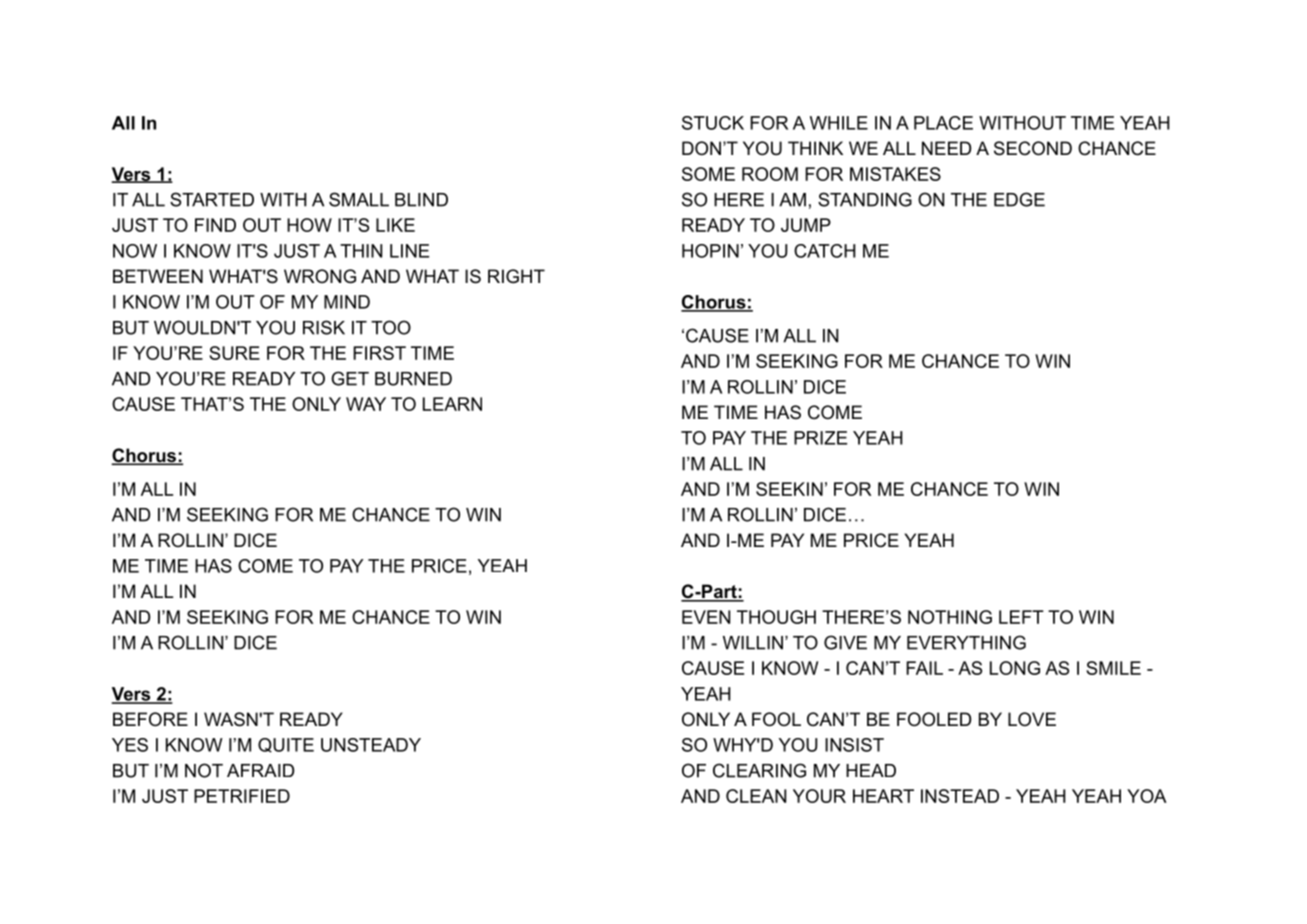 This screenshot has width=1307, height=924. What do you see at coordinates (150, 719) in the screenshot?
I see `BEFORE` at bounding box center [150, 719].
